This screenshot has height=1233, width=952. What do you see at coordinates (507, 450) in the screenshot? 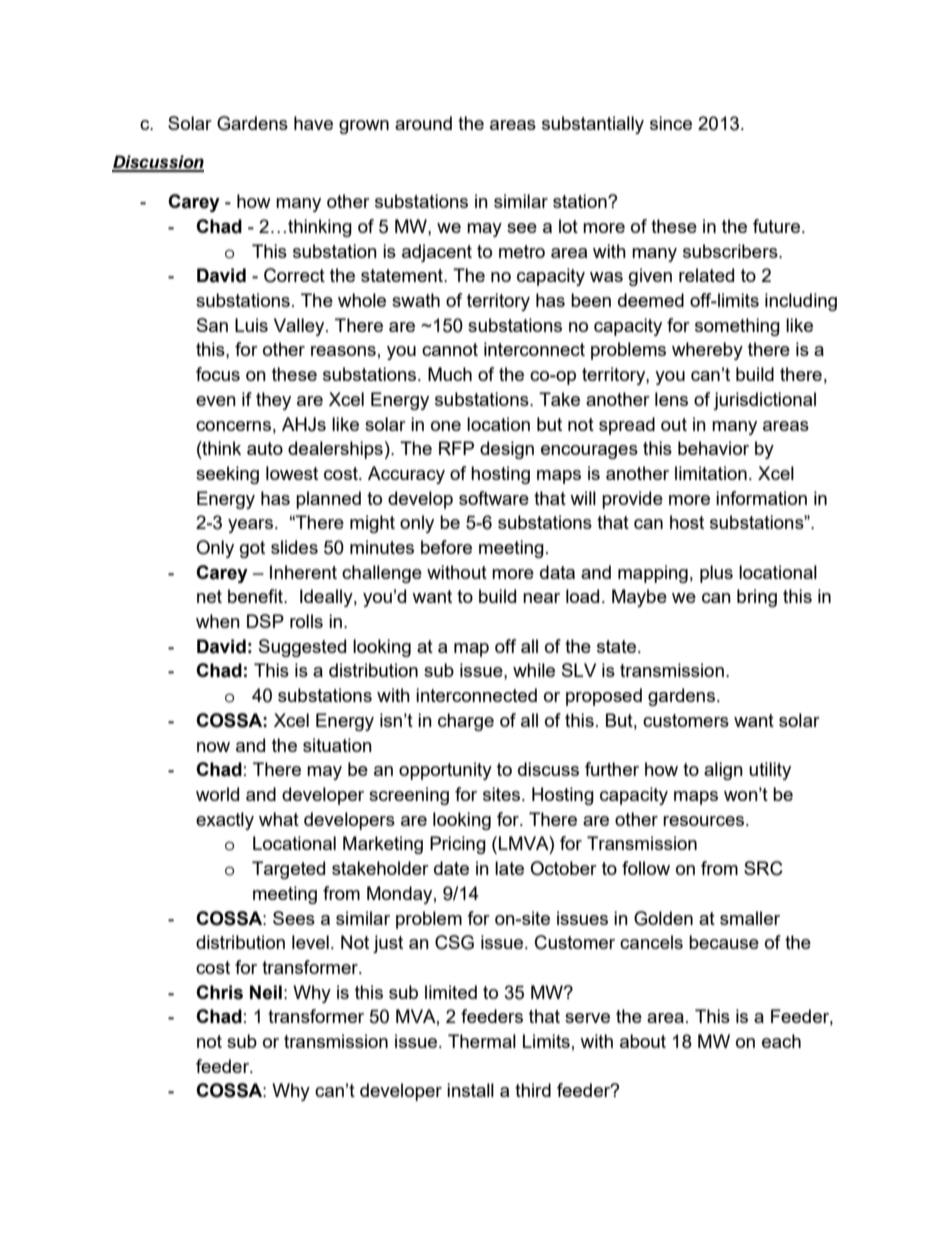
I see `design` at bounding box center [507, 450].
